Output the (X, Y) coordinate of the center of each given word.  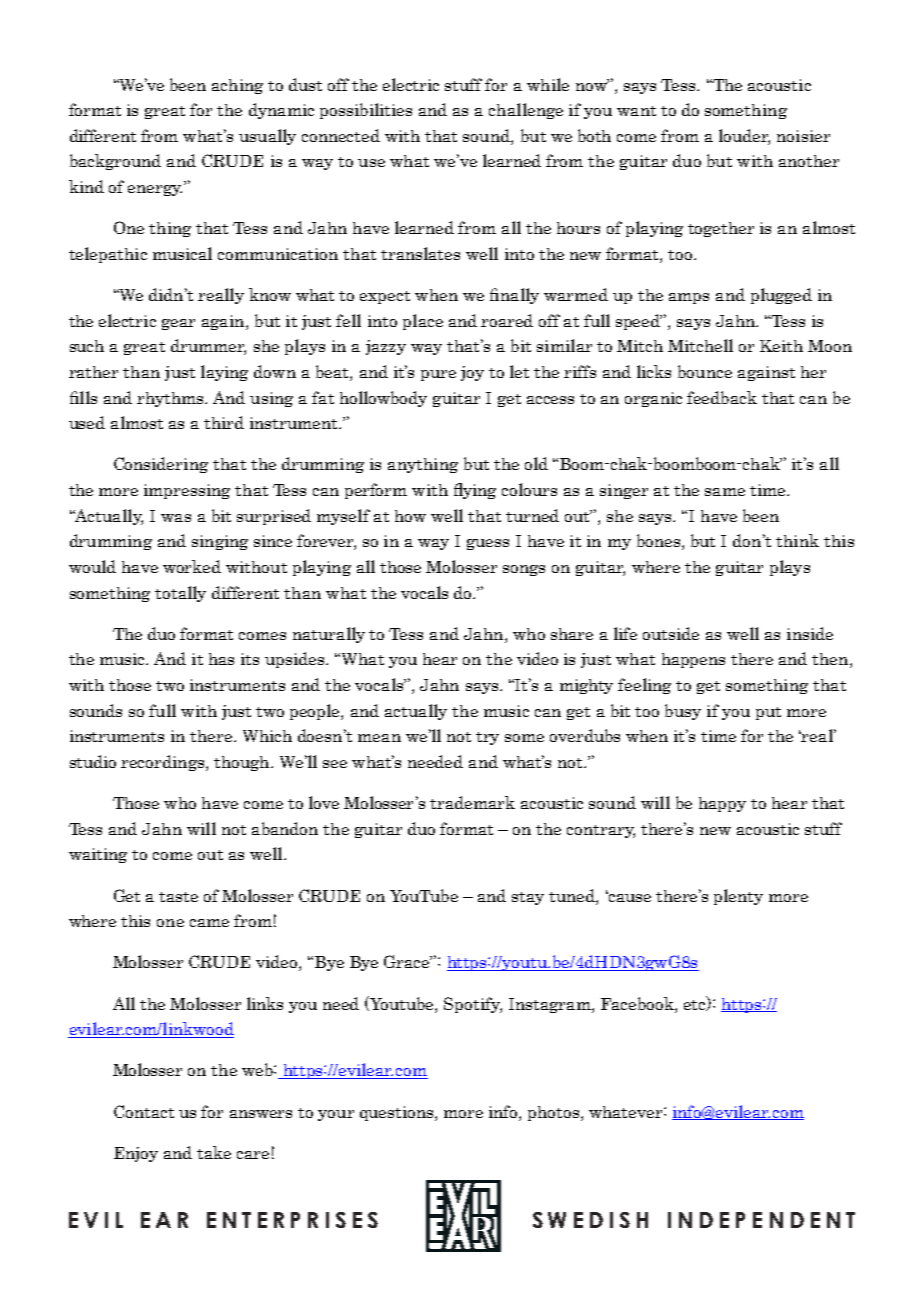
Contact (144, 1111)
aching (237, 86)
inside (810, 633)
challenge (526, 111)
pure (438, 375)
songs (524, 570)
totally (180, 594)
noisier (803, 136)
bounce (705, 371)
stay (528, 898)
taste (178, 897)
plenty (738, 897)
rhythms (171, 399)
